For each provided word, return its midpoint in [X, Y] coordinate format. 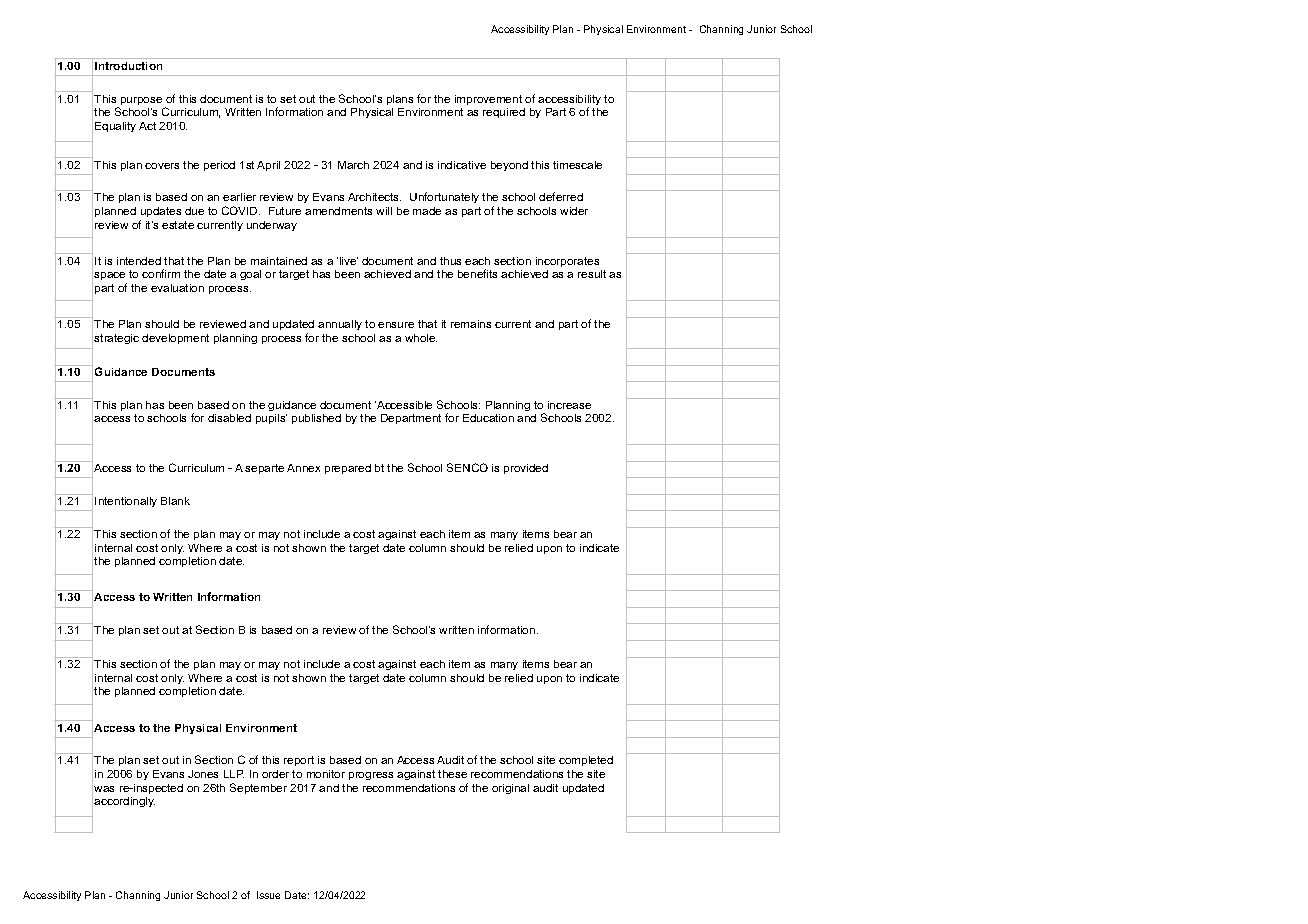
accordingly [124, 802]
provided [526, 469]
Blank [175, 501]
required [504, 113]
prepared [348, 469]
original [510, 789]
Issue [268, 895]
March [353, 165]
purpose [141, 101]
